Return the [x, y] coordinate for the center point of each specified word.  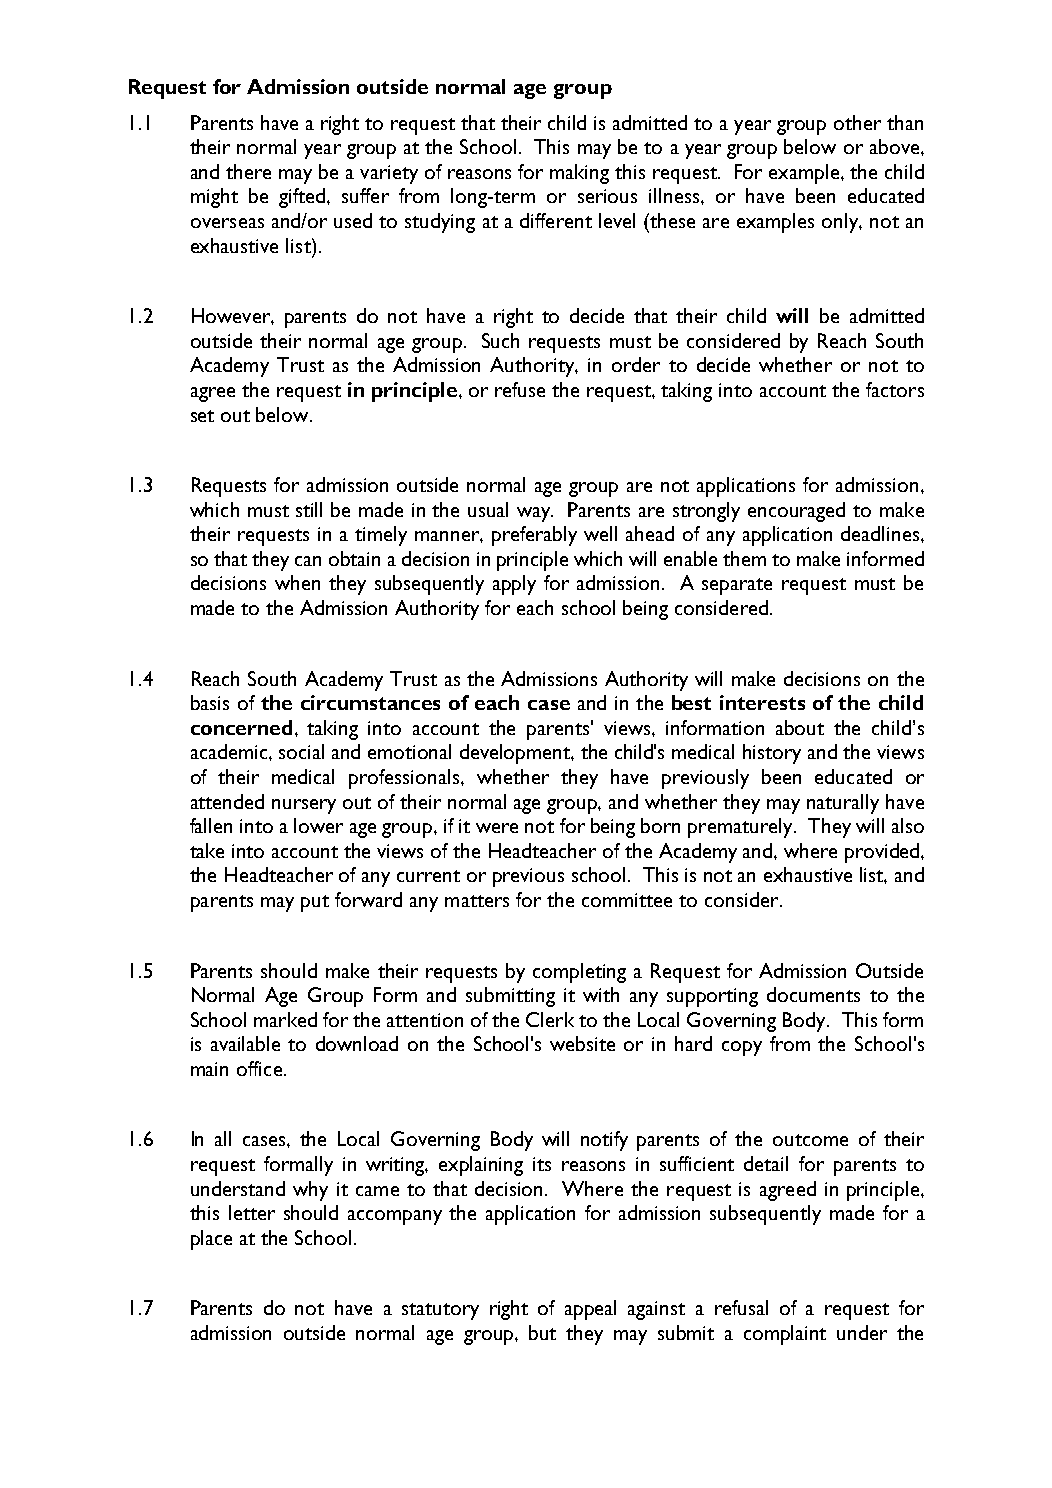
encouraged [796, 512]
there [248, 171]
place [211, 1240]
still [309, 509]
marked [285, 1019]
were [497, 828]
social [301, 751]
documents [813, 994]
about [800, 727]
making [579, 174]
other [857, 122]
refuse [520, 389]
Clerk [550, 1019]
